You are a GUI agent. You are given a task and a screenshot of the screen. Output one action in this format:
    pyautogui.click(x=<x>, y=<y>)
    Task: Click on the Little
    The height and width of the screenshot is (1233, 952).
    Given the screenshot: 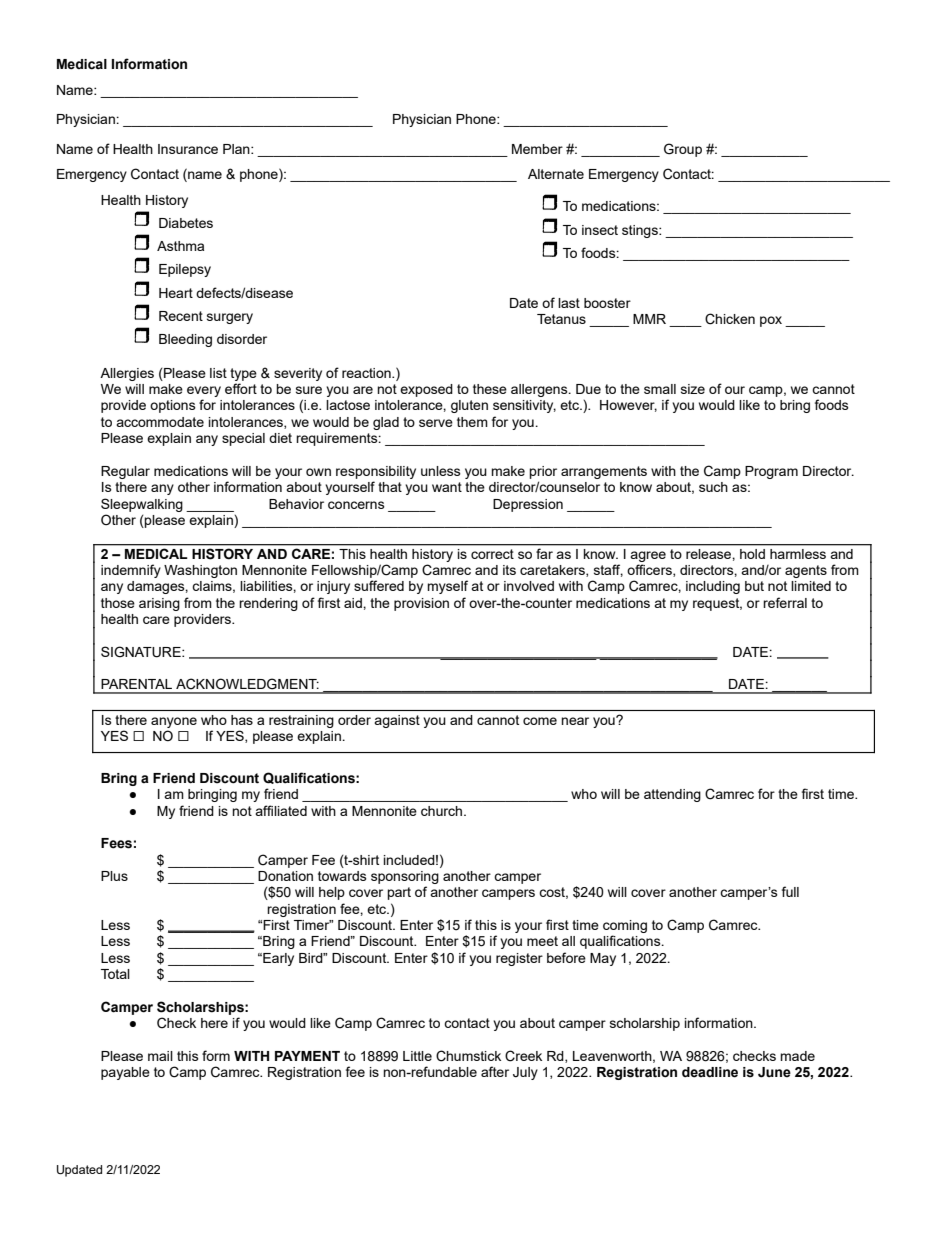 What is the action you would take?
    pyautogui.click(x=417, y=1056)
